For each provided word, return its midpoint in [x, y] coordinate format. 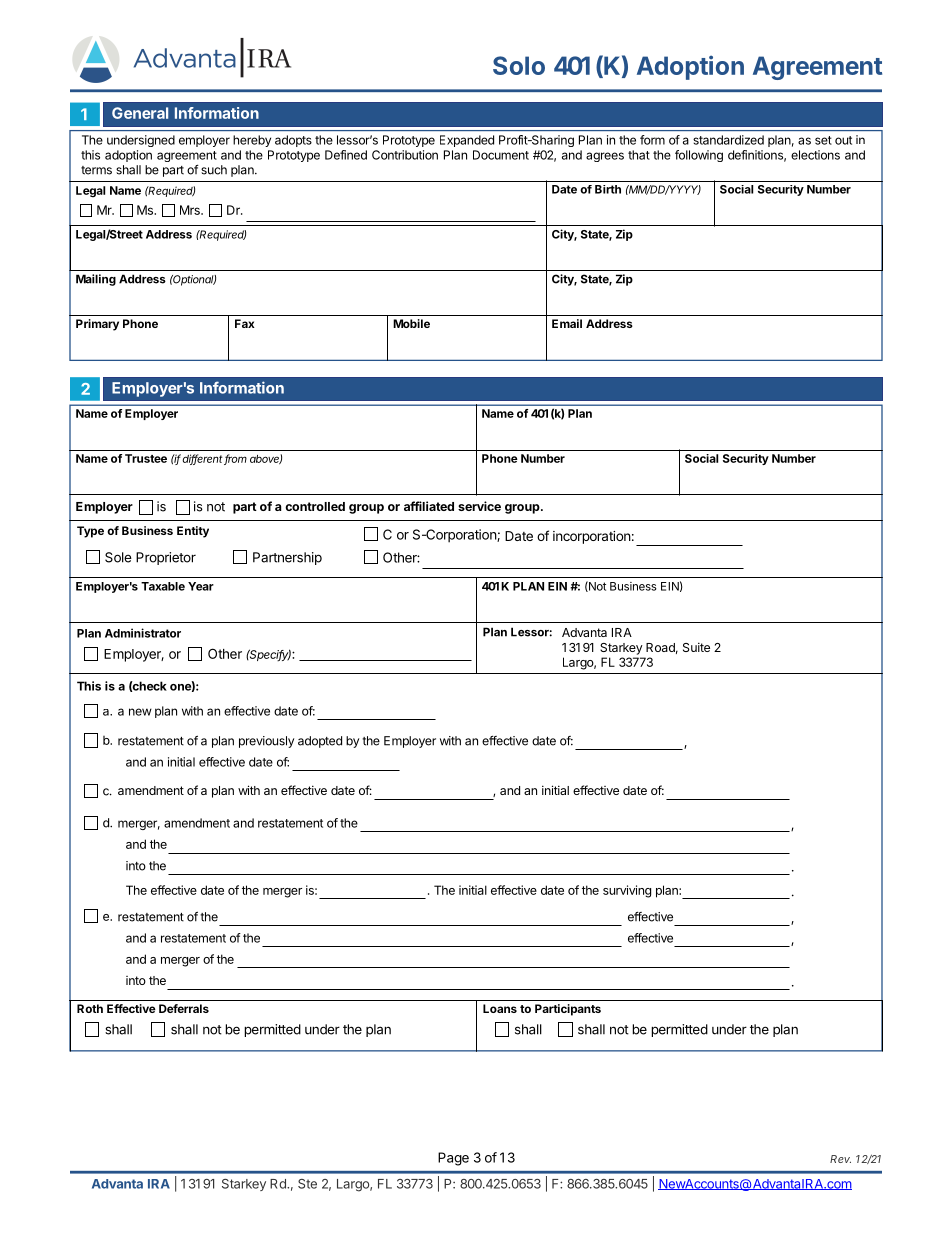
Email [567, 323]
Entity [193, 532]
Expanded [467, 141]
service [479, 506]
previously [266, 742]
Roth [90, 1008]
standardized [728, 140]
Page [453, 1159]
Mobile [411, 323]
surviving [627, 891]
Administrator [143, 633]
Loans [500, 1008]
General [140, 113]
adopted [320, 742]
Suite [696, 647]
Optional [194, 280]
